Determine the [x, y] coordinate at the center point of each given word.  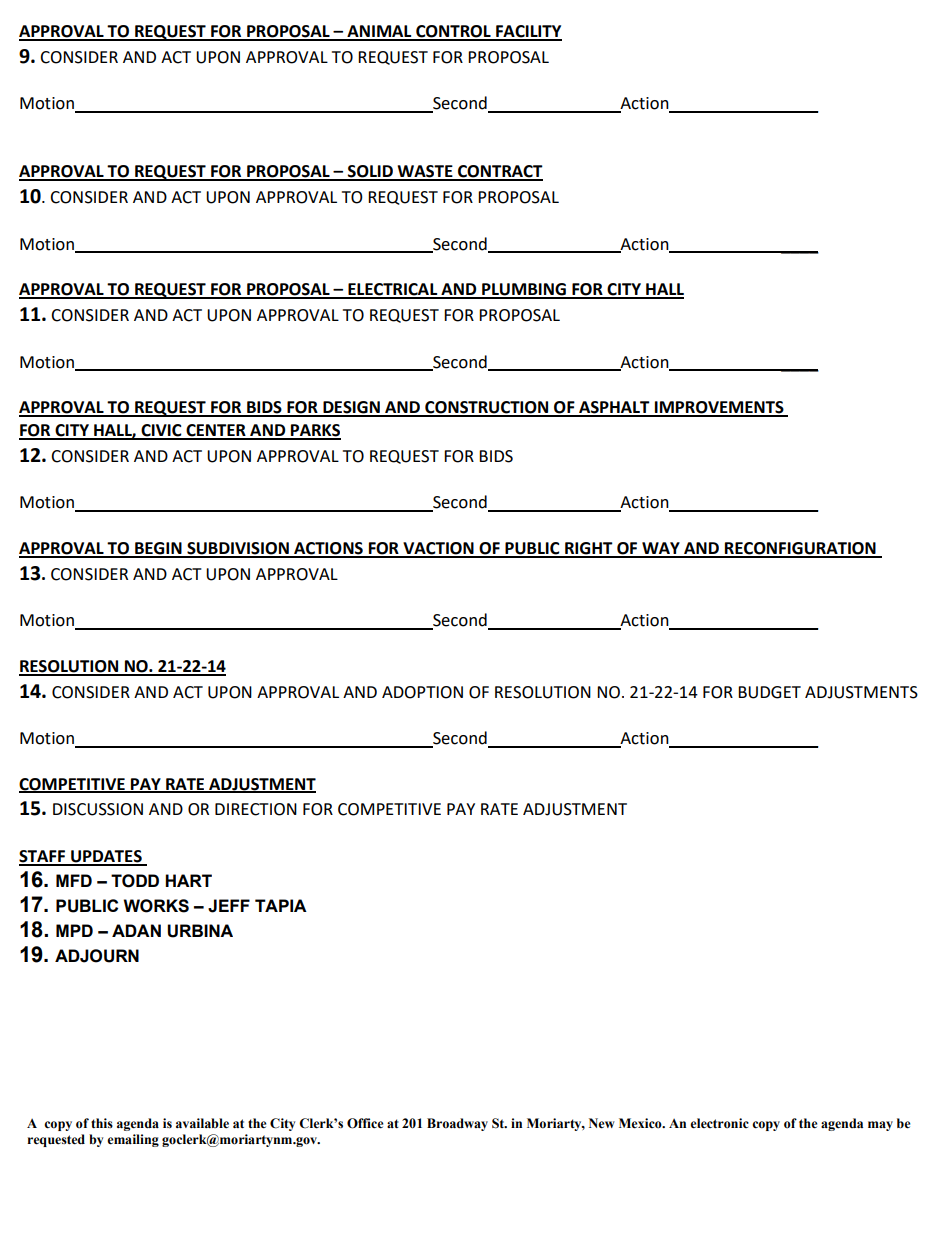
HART [188, 880]
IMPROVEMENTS [719, 408]
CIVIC [161, 431]
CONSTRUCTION [487, 408]
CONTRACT [499, 172]
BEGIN [158, 549]
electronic [719, 1123]
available [202, 1123]
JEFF [229, 906]
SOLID [370, 172]
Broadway [457, 1124]
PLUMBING [524, 290]
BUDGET [769, 692]
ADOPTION [422, 692]
